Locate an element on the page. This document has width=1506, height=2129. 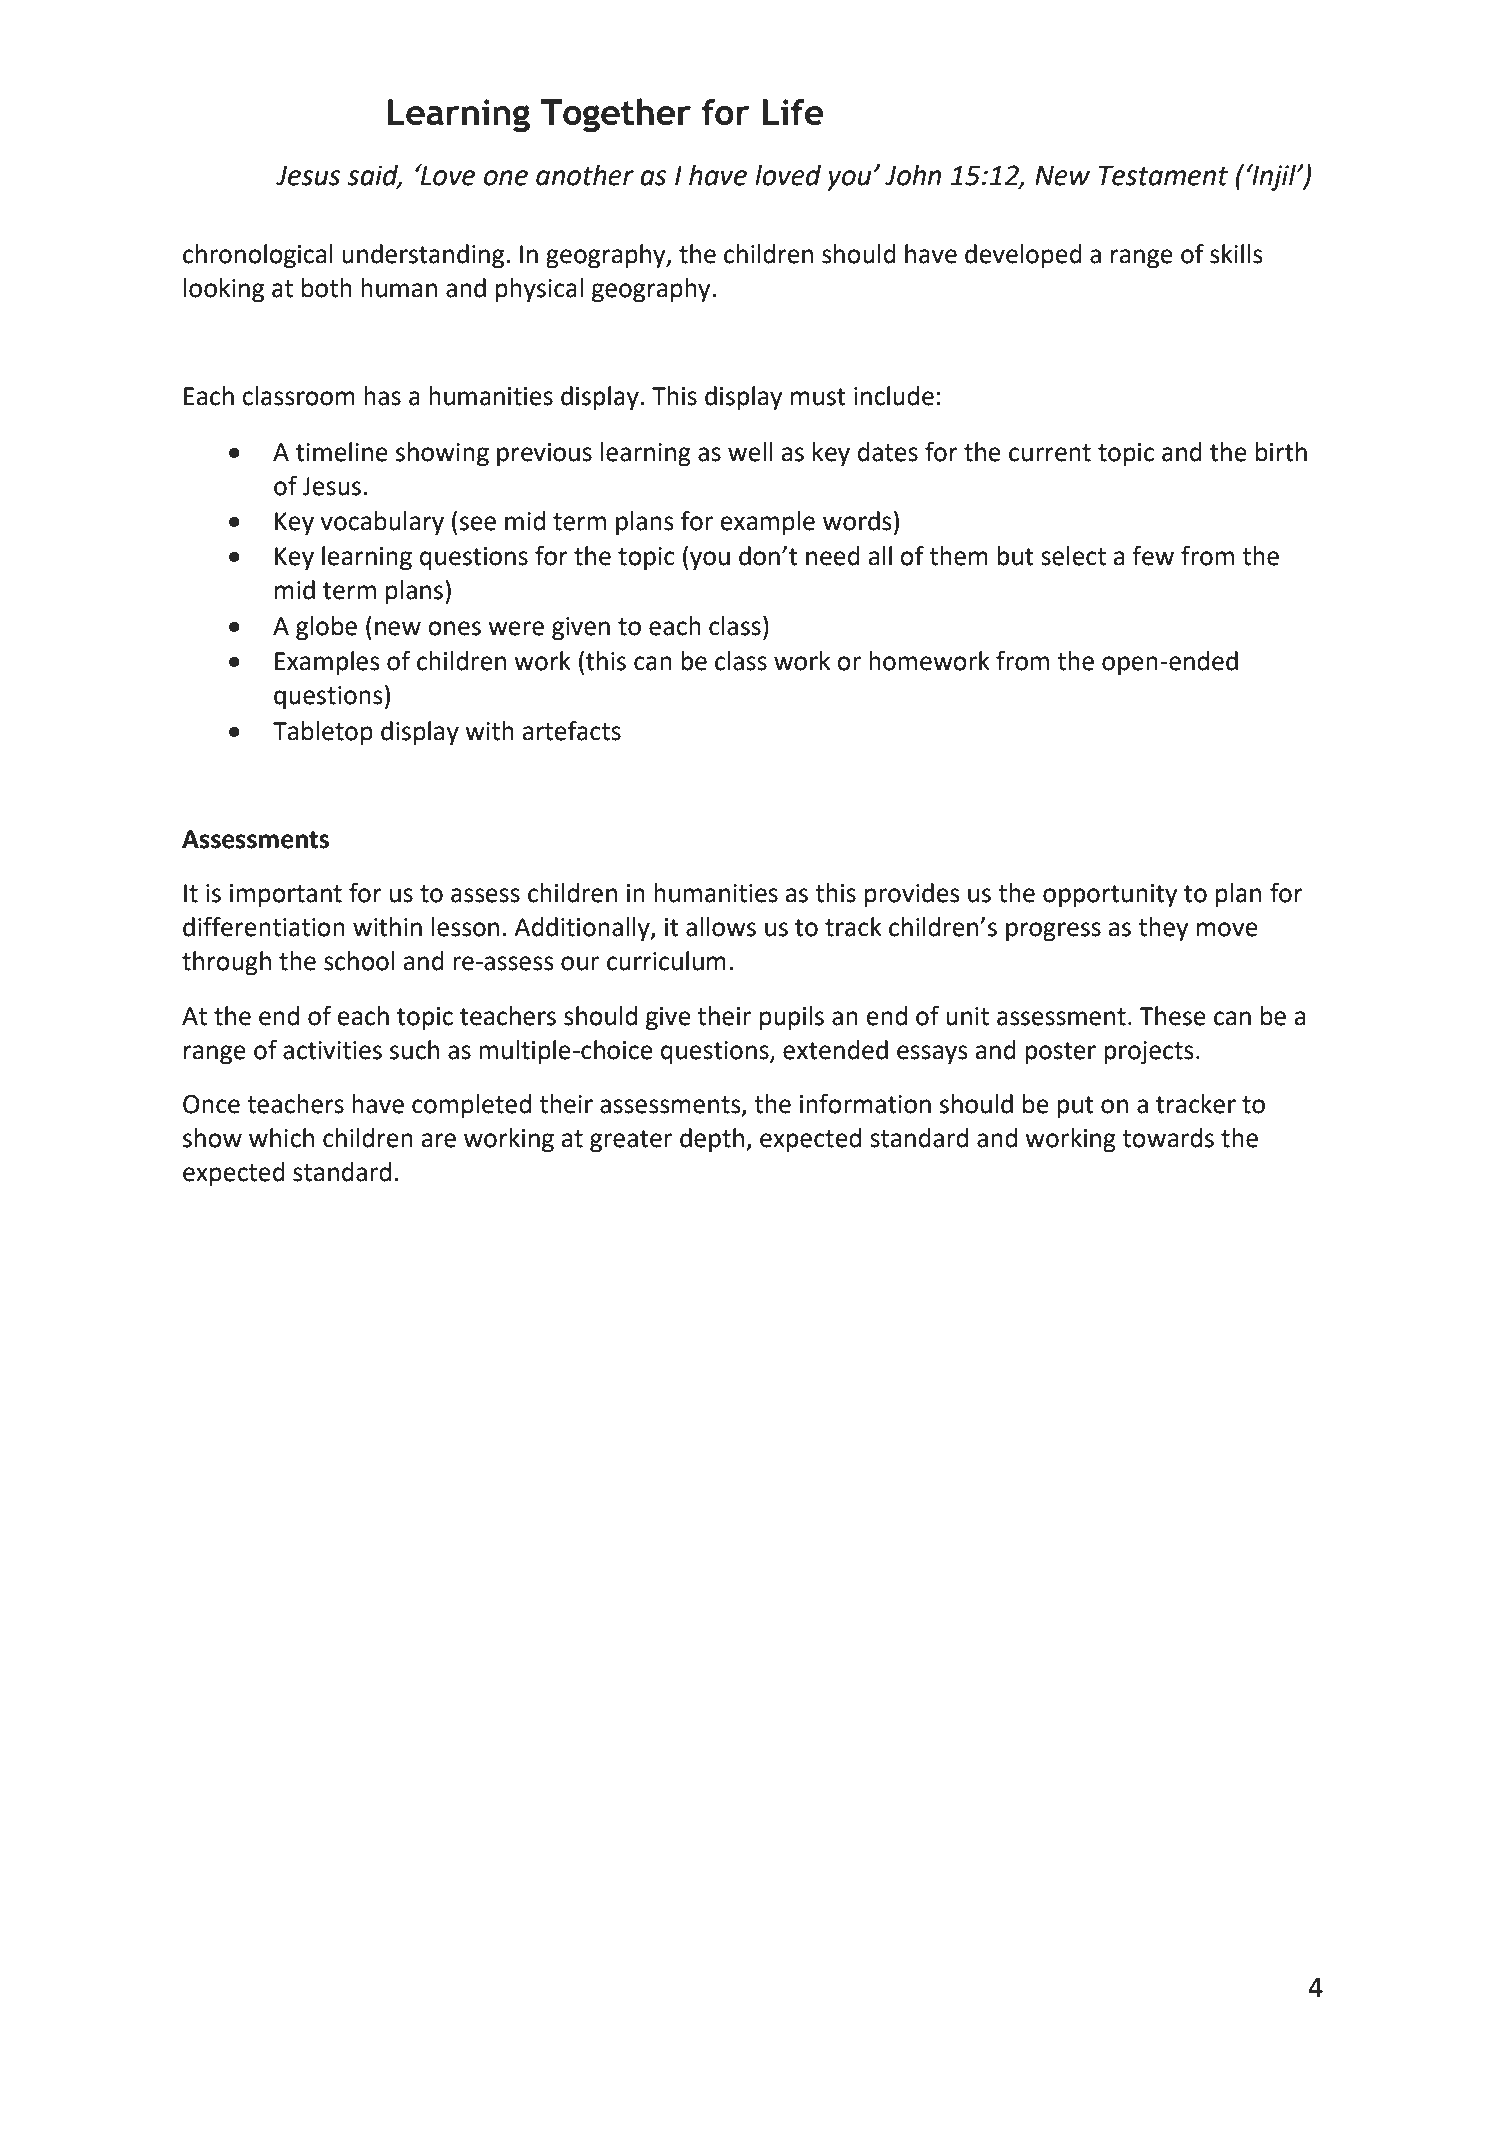
globe is located at coordinates (326, 628).
